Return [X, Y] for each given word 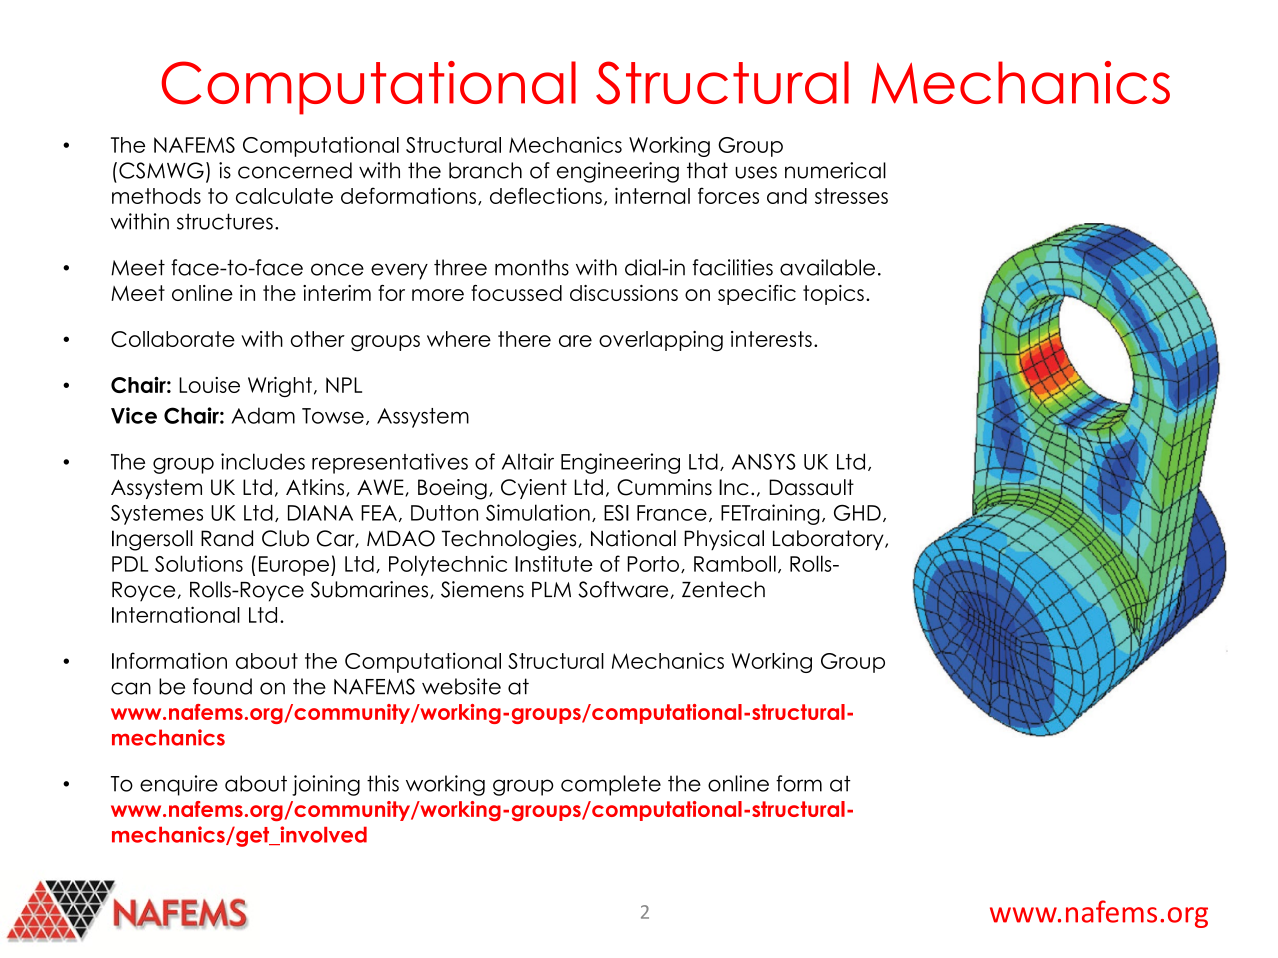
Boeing [452, 489]
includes [263, 461]
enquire [179, 785]
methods [156, 196]
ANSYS [764, 461]
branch [485, 170]
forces [728, 195]
